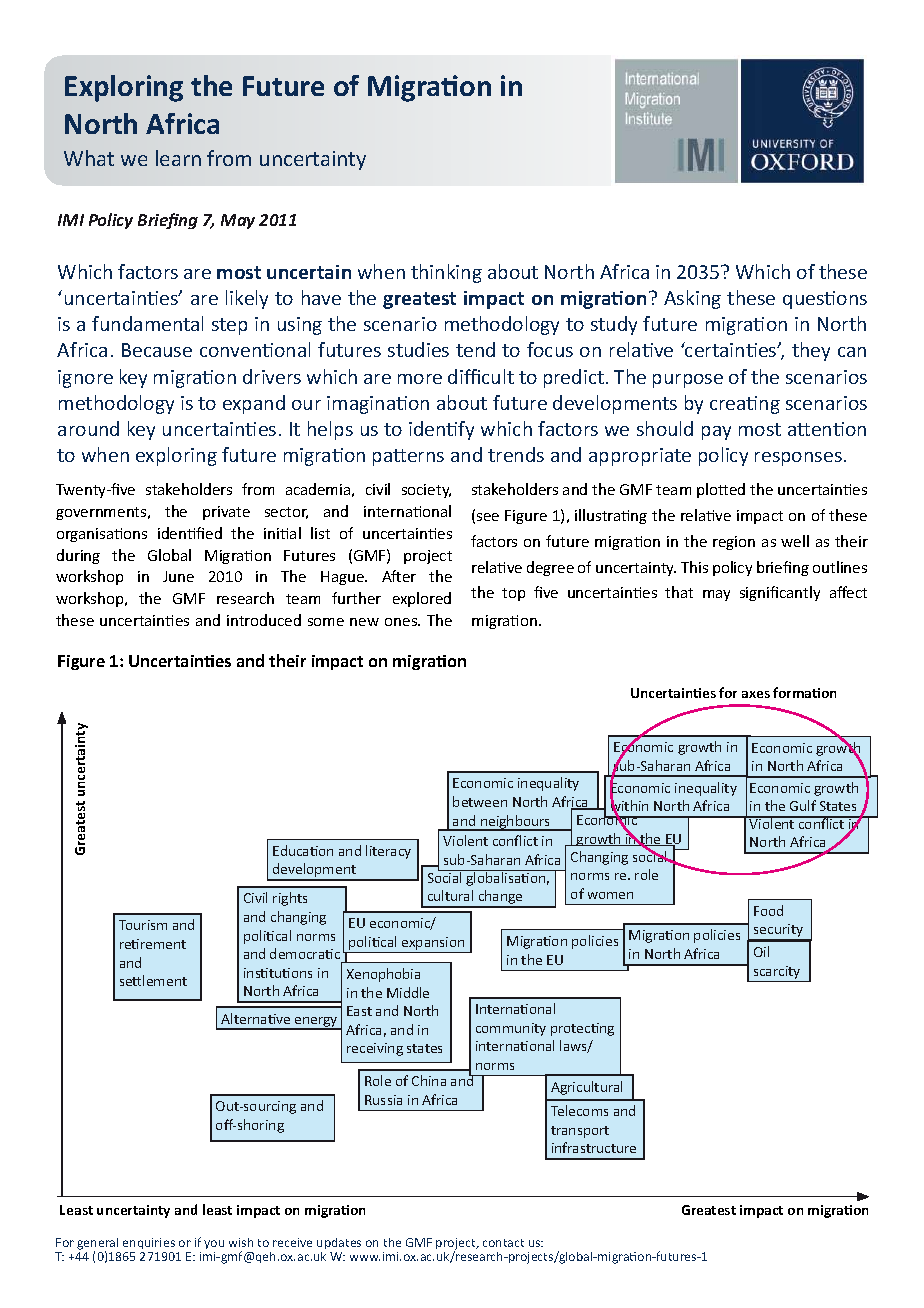  I want to click on thinking, so click(446, 273).
